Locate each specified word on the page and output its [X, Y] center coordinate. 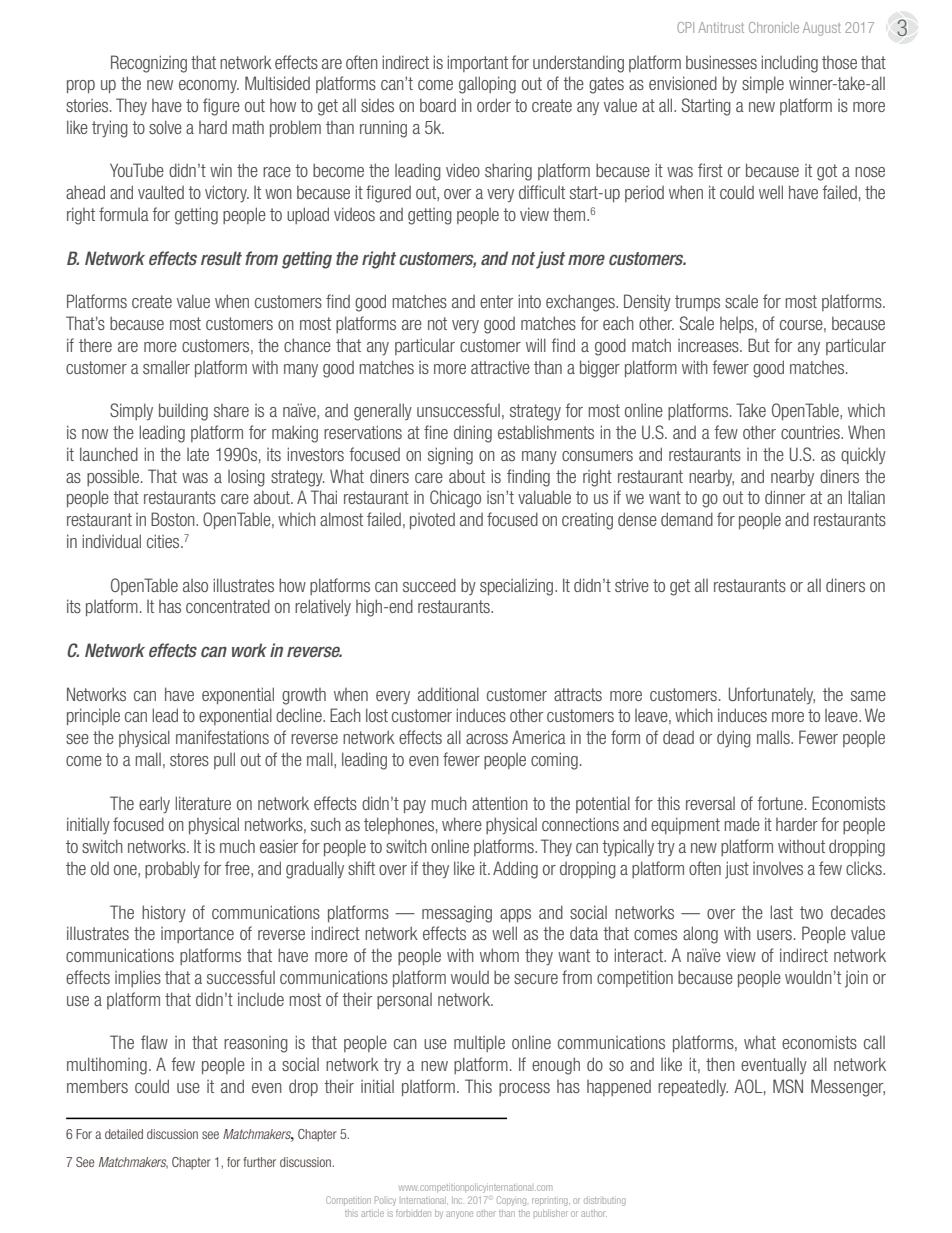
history [164, 913]
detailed [124, 1134]
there [95, 345]
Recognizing [149, 64]
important [478, 63]
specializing [518, 587]
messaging [457, 914]
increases [709, 345]
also [195, 585]
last [782, 912]
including [790, 64]
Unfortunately [772, 695]
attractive [500, 367]
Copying [511, 1201]
